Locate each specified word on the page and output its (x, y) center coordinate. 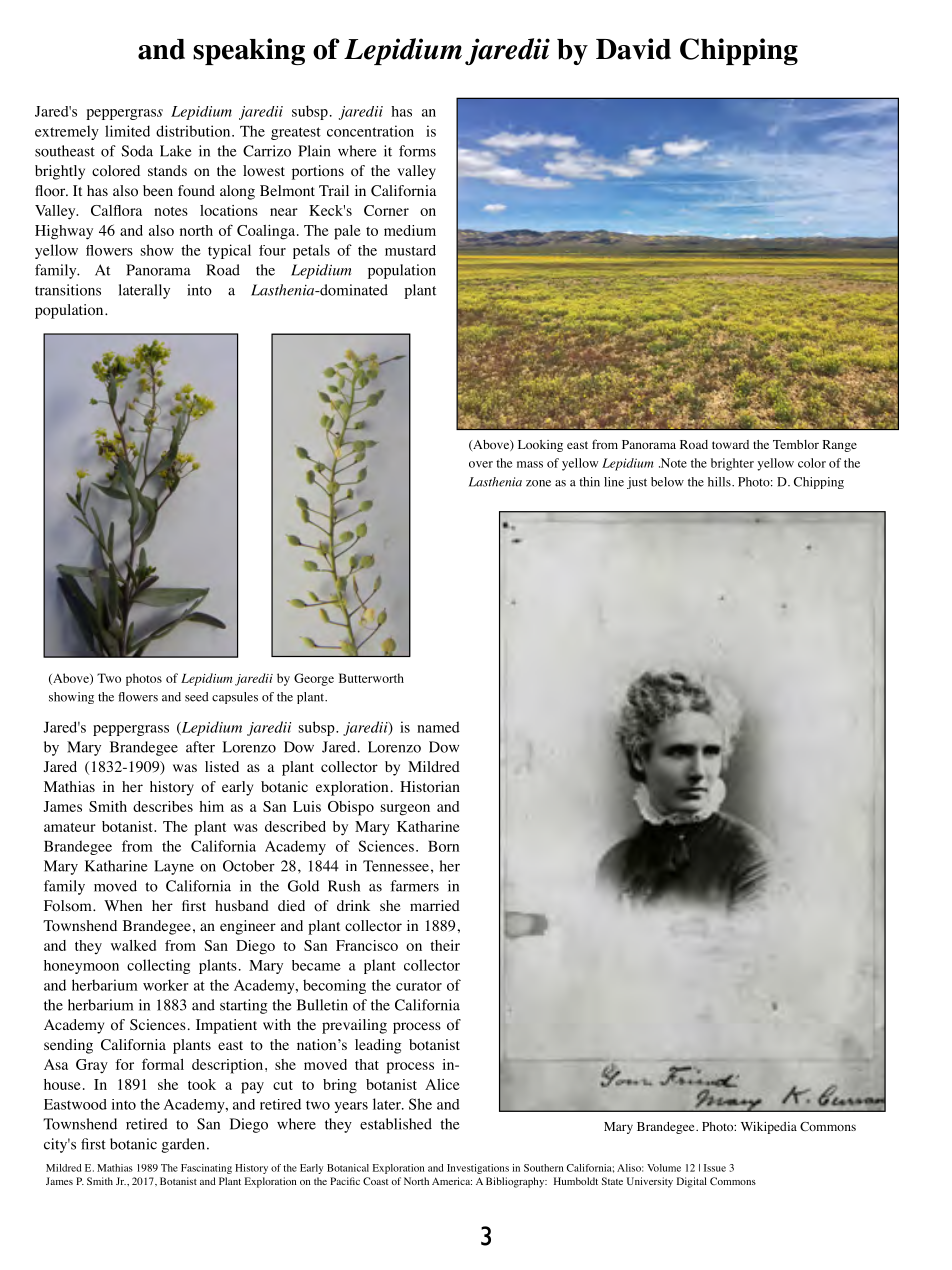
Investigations (478, 1169)
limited (127, 131)
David (633, 49)
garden (183, 1145)
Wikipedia (769, 1128)
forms (417, 151)
